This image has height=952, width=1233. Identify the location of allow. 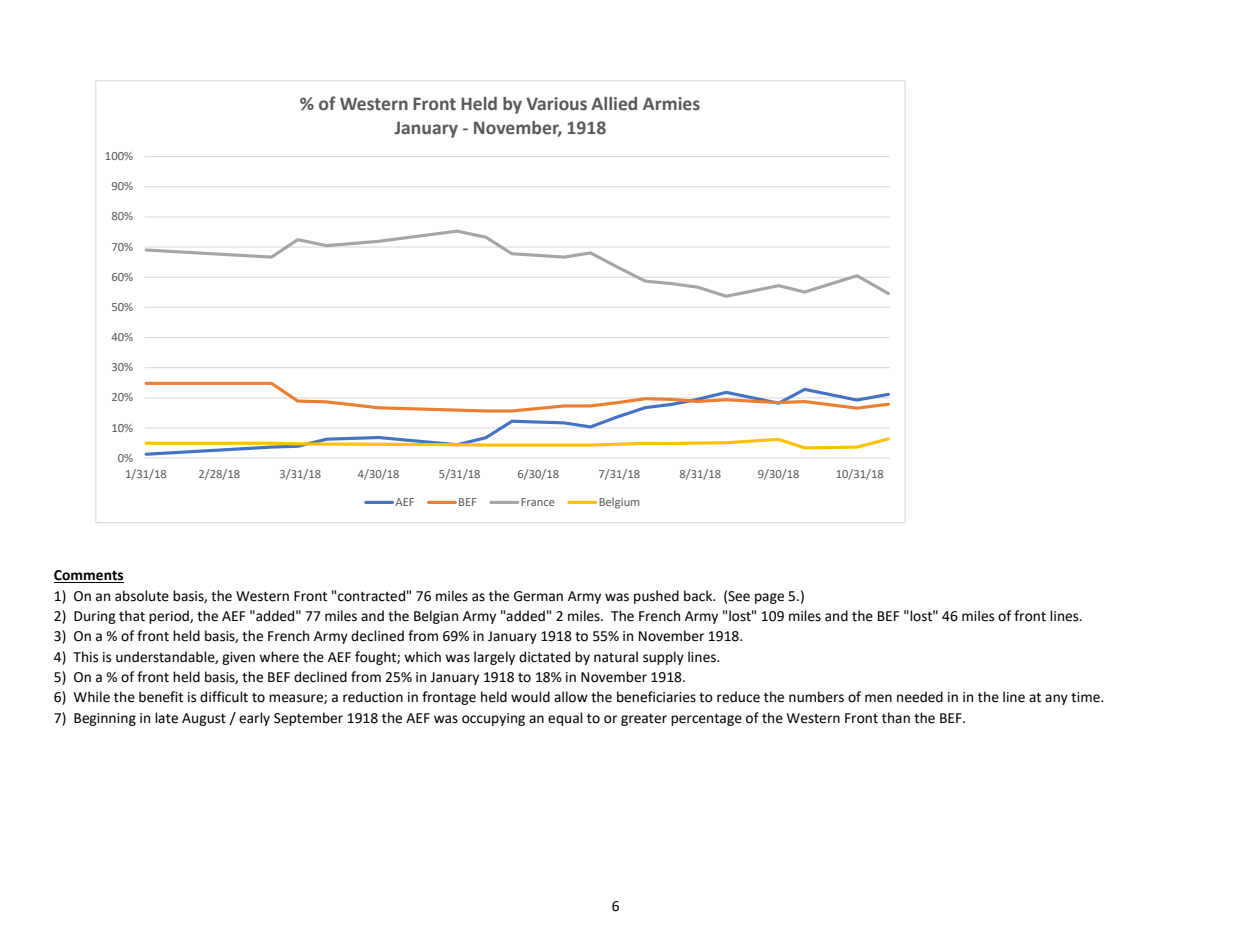
(571, 697).
